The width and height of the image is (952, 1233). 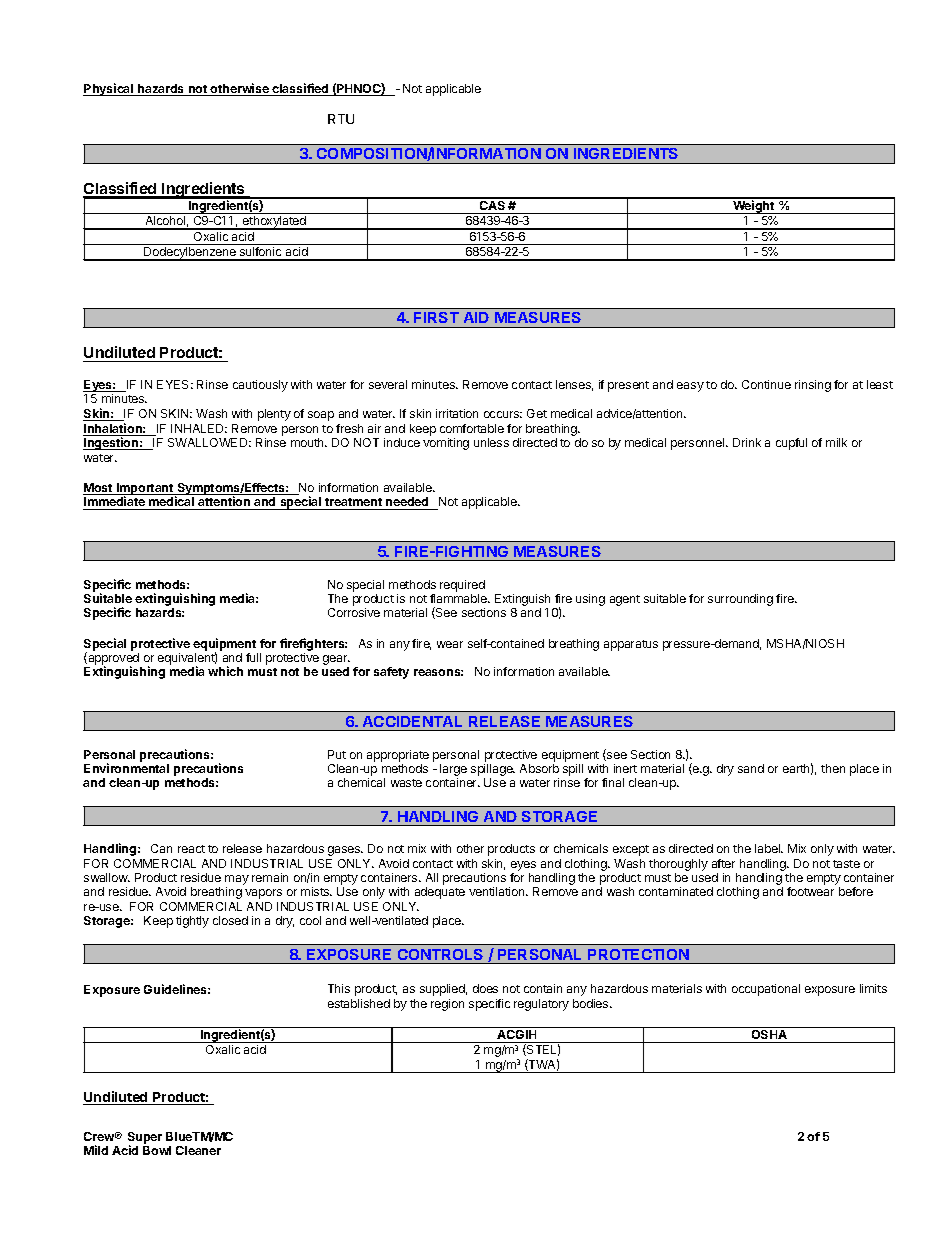 What do you see at coordinates (126, 768) in the image?
I see `Environmental` at bounding box center [126, 768].
